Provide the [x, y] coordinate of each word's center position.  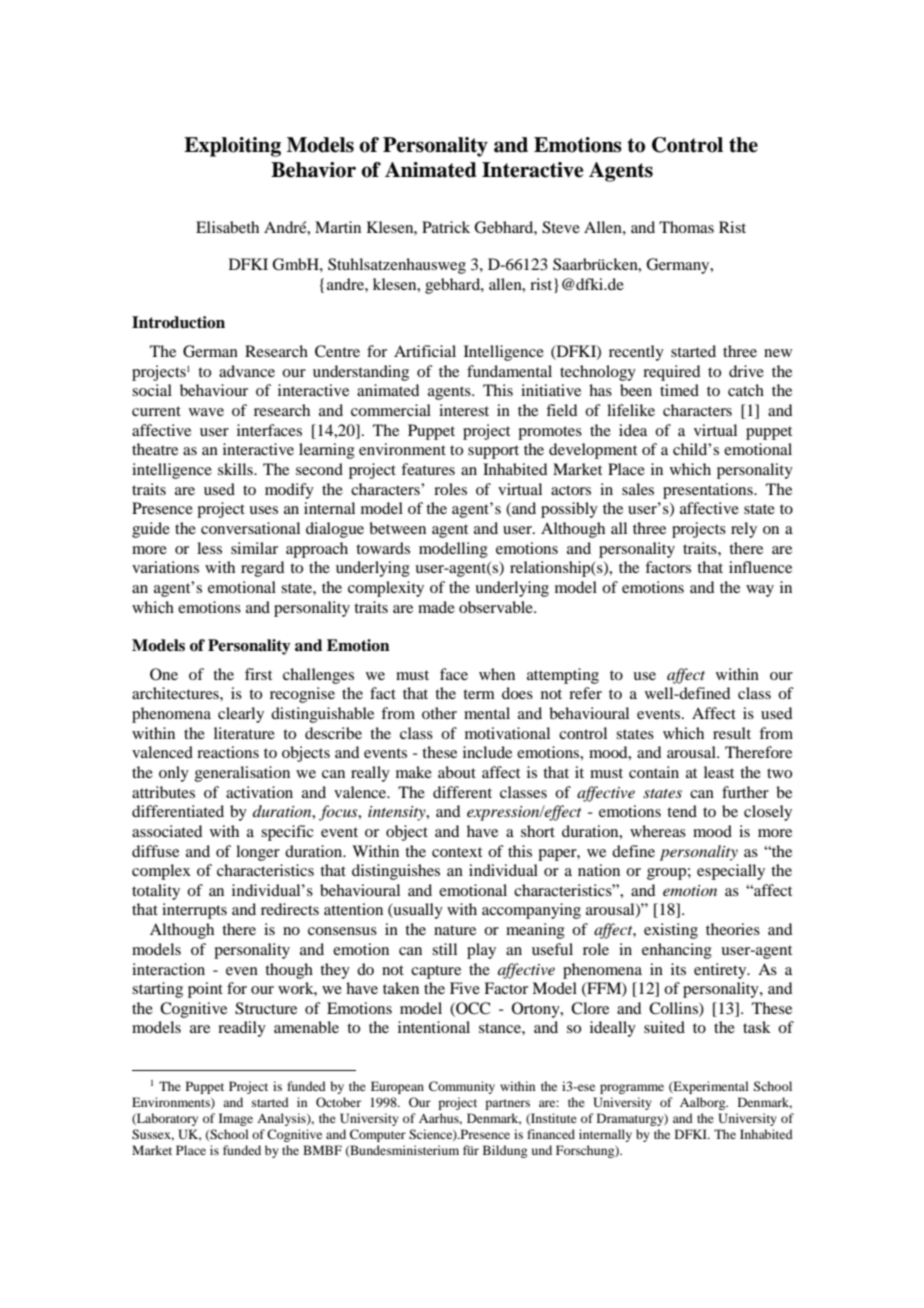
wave [206, 412]
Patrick [446, 227]
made [436, 607]
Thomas [686, 227]
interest [464, 410]
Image [236, 1119]
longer [258, 853]
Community [462, 1087]
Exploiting [232, 147]
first [258, 674]
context [457, 852]
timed [679, 390]
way [760, 591]
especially [731, 872]
